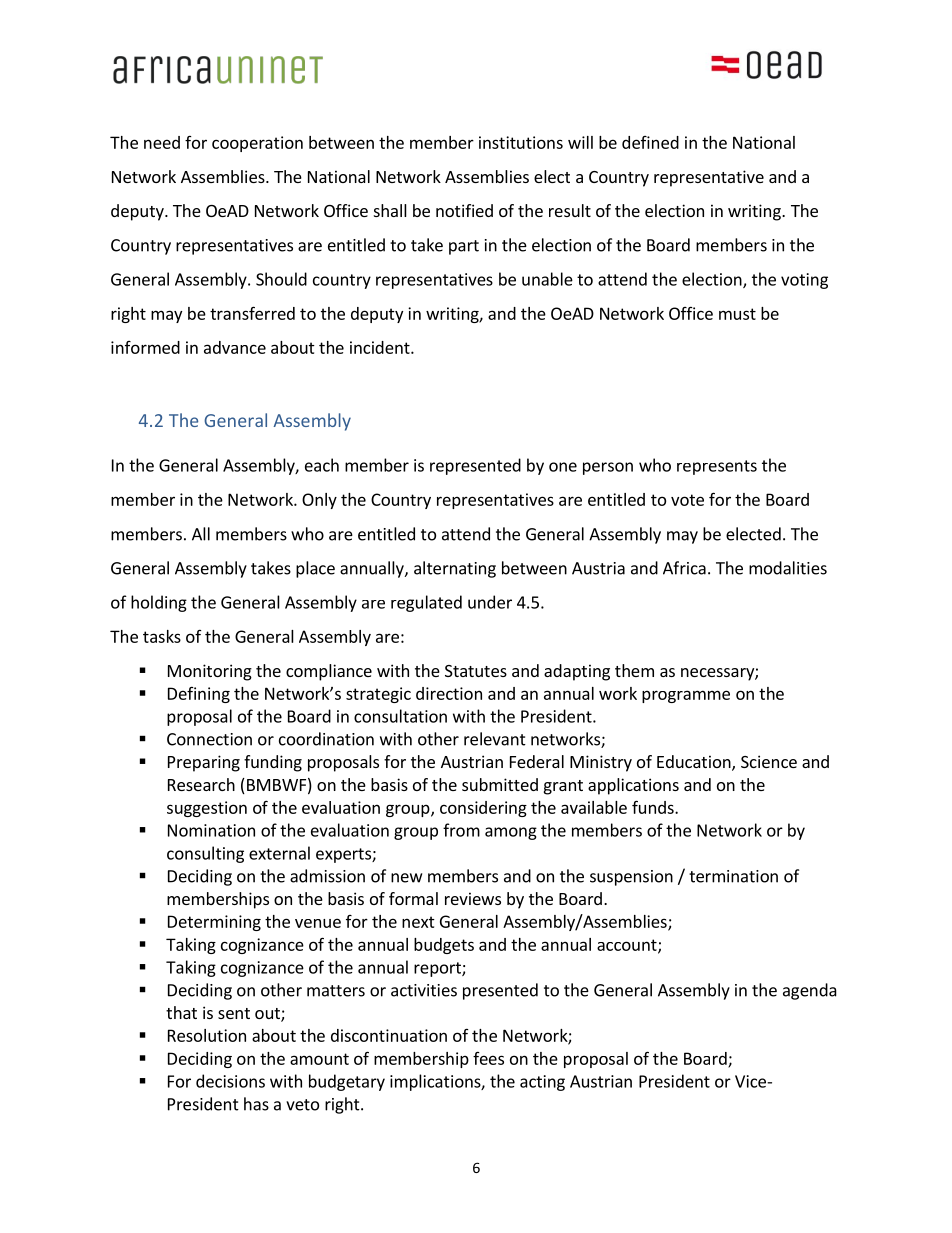 This page has width=952, height=1233. I want to click on tasks, so click(162, 636).
